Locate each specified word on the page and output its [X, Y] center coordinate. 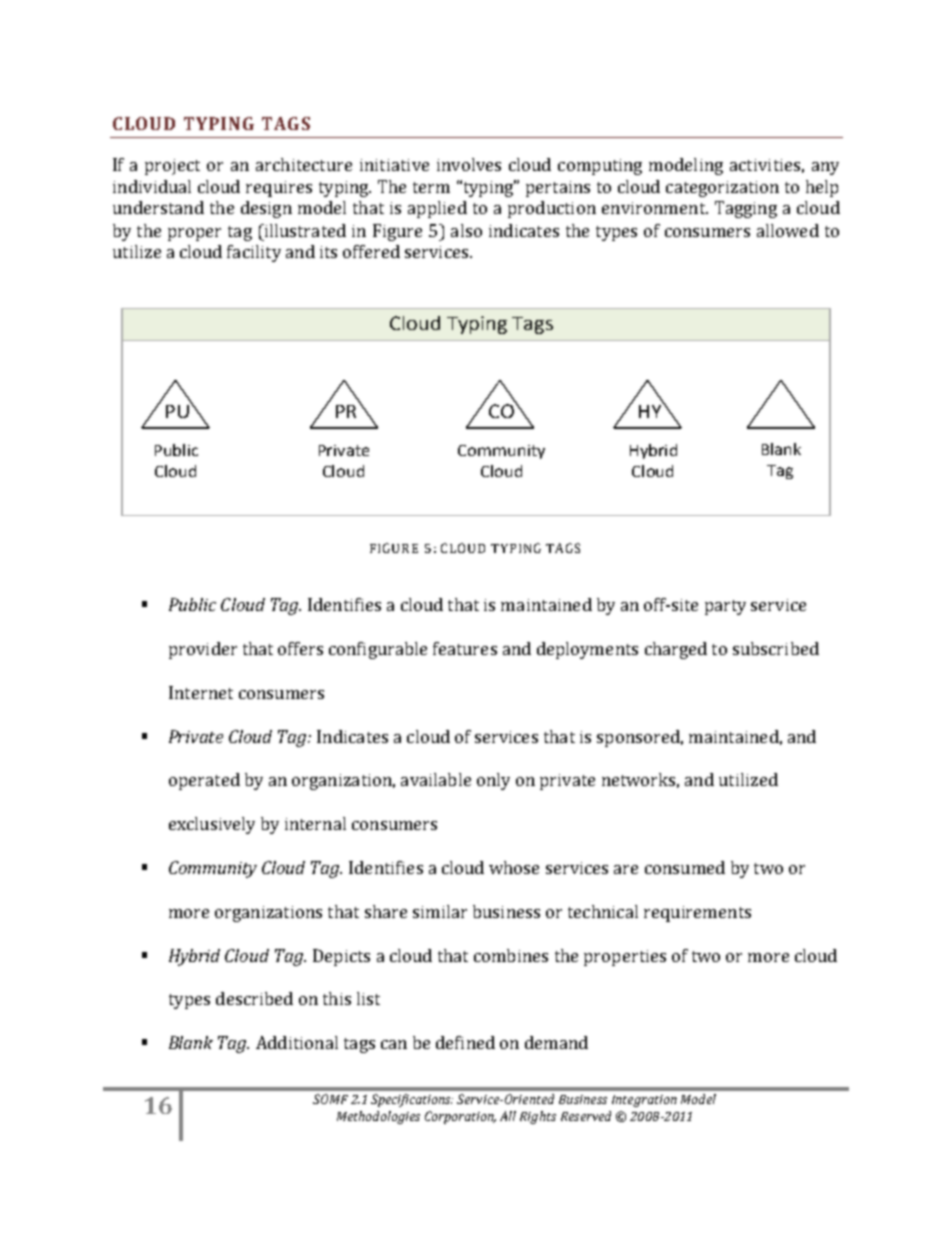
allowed [788, 230]
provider [203, 650]
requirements [697, 914]
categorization [722, 189]
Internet [201, 692]
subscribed [776, 648]
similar [440, 911]
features [465, 648]
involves [469, 164]
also [466, 230]
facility [254, 253]
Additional [297, 1042]
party [725, 607]
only [493, 781]
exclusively [212, 825]
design [266, 209]
